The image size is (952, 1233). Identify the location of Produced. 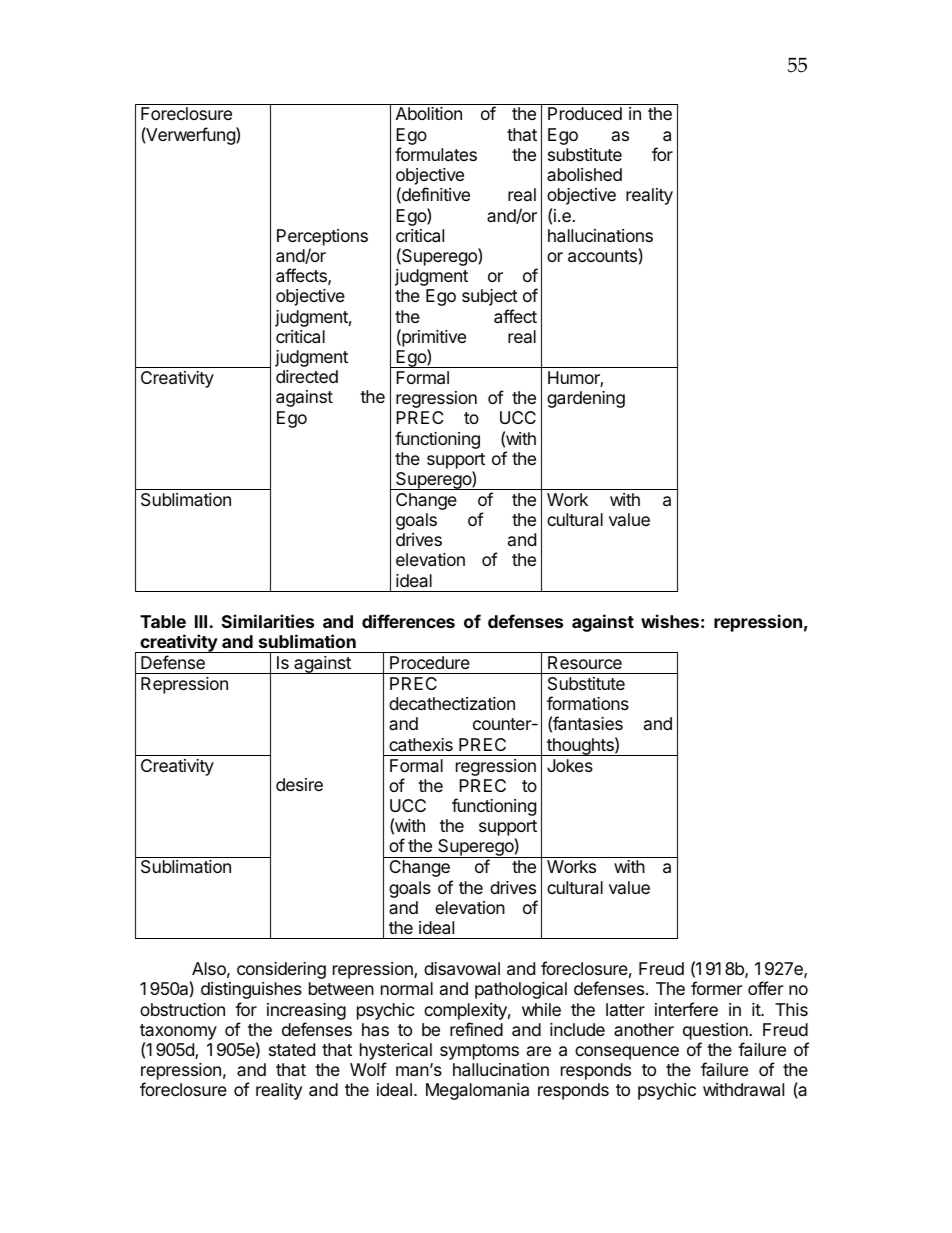
(585, 113).
